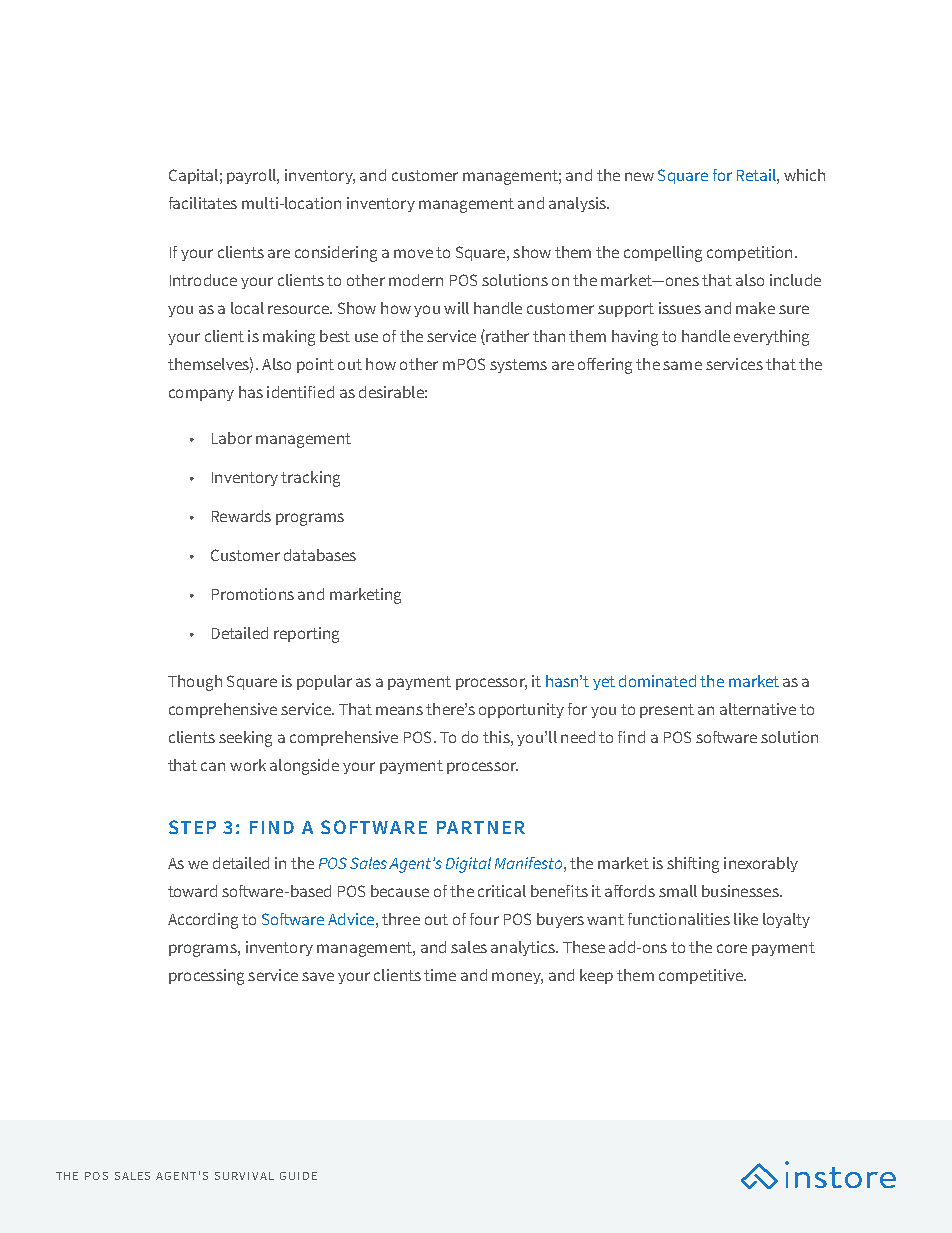 This screenshot has width=952, height=1233. What do you see at coordinates (682, 365) in the screenshot?
I see `same` at bounding box center [682, 365].
